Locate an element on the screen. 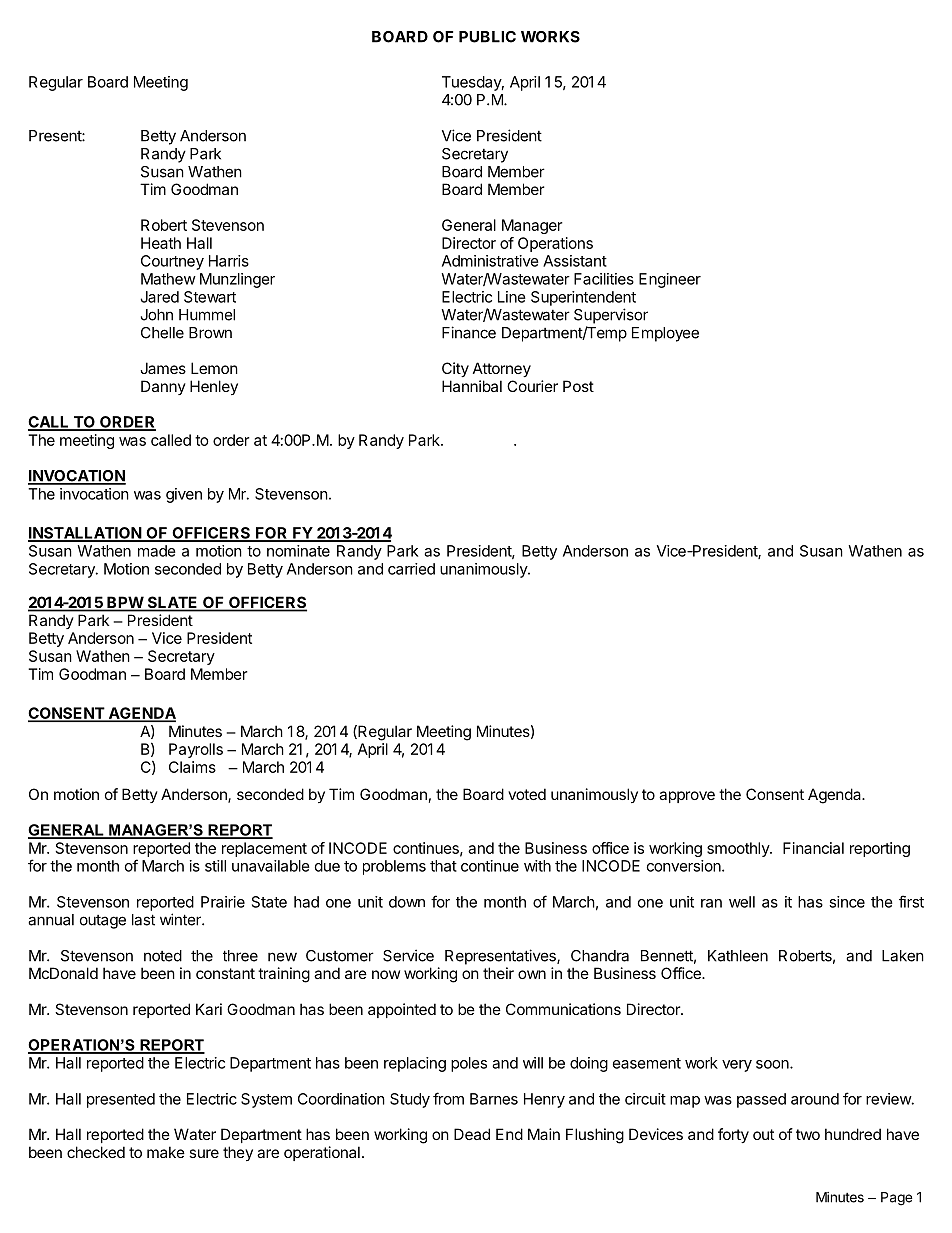  last is located at coordinates (143, 920).
